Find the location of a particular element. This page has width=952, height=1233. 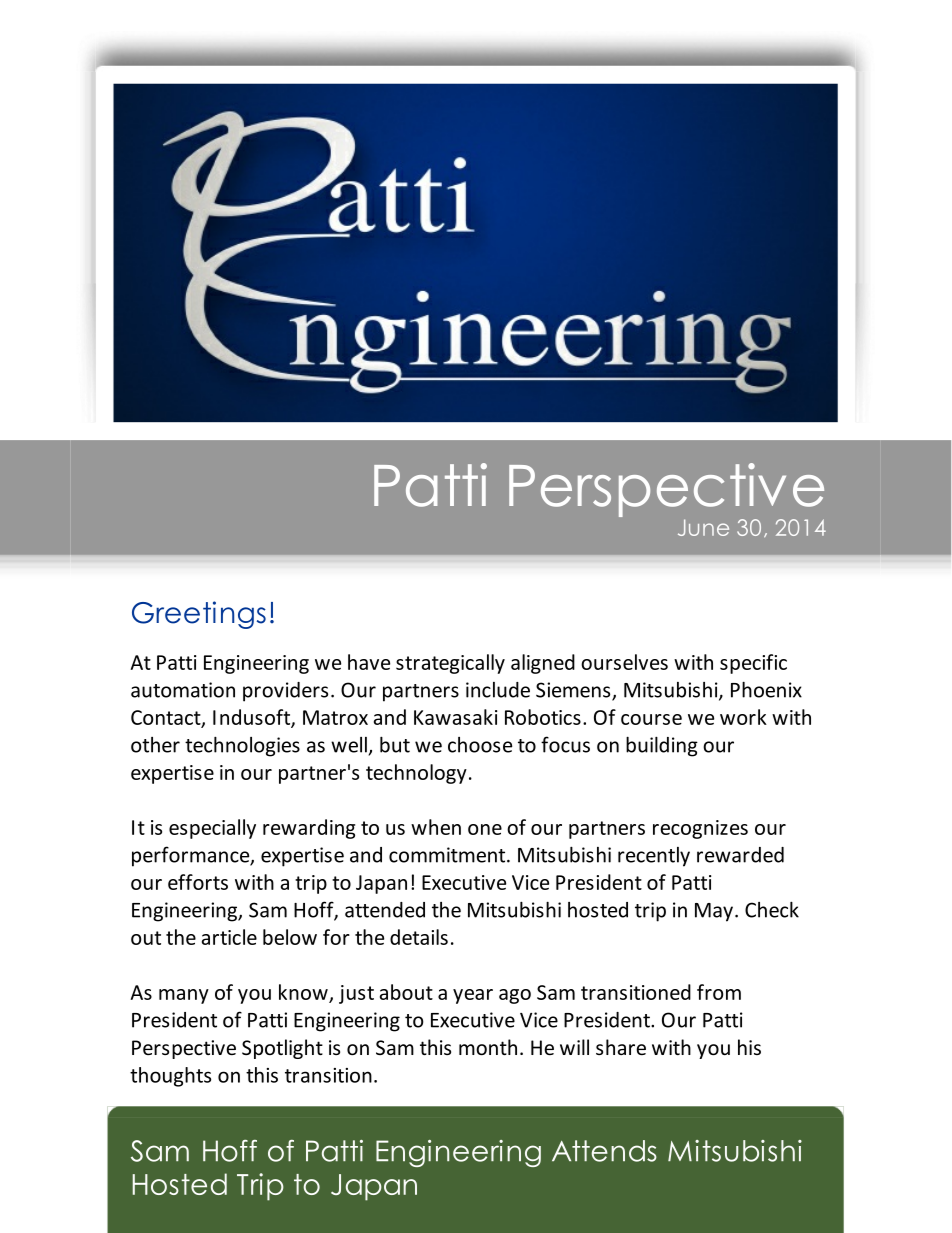

June is located at coordinates (703, 527).
